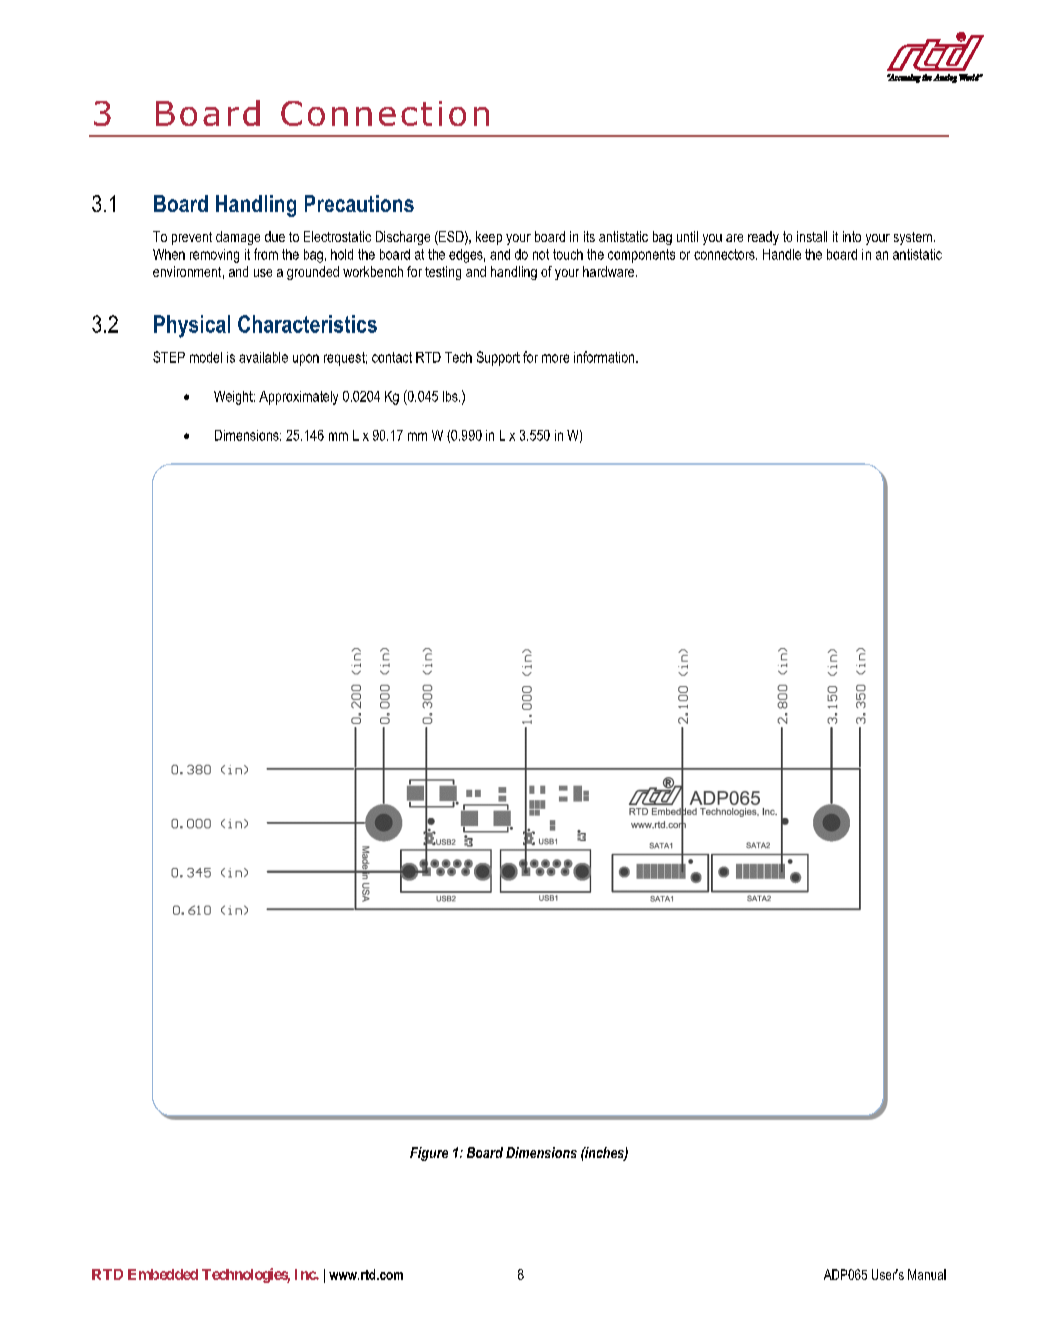  What do you see at coordinates (451, 396) in the page?
I see `lbs` at bounding box center [451, 396].
